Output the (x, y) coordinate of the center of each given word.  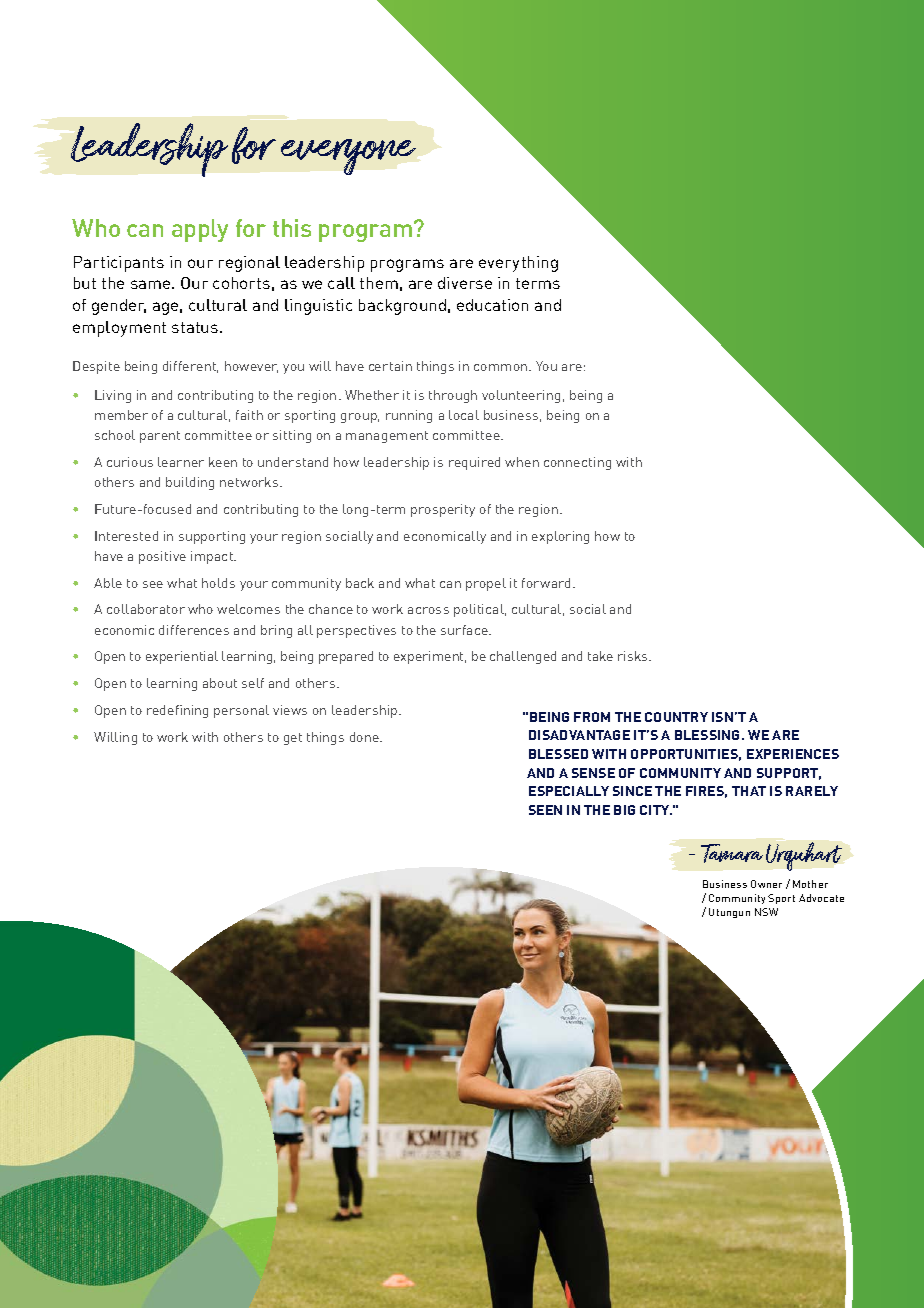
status (195, 327)
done (365, 737)
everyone (348, 157)
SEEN (545, 810)
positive (162, 557)
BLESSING (709, 735)
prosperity (443, 510)
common (502, 367)
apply (200, 230)
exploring (560, 537)
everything (518, 264)
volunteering (521, 396)
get (293, 739)
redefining (177, 711)
